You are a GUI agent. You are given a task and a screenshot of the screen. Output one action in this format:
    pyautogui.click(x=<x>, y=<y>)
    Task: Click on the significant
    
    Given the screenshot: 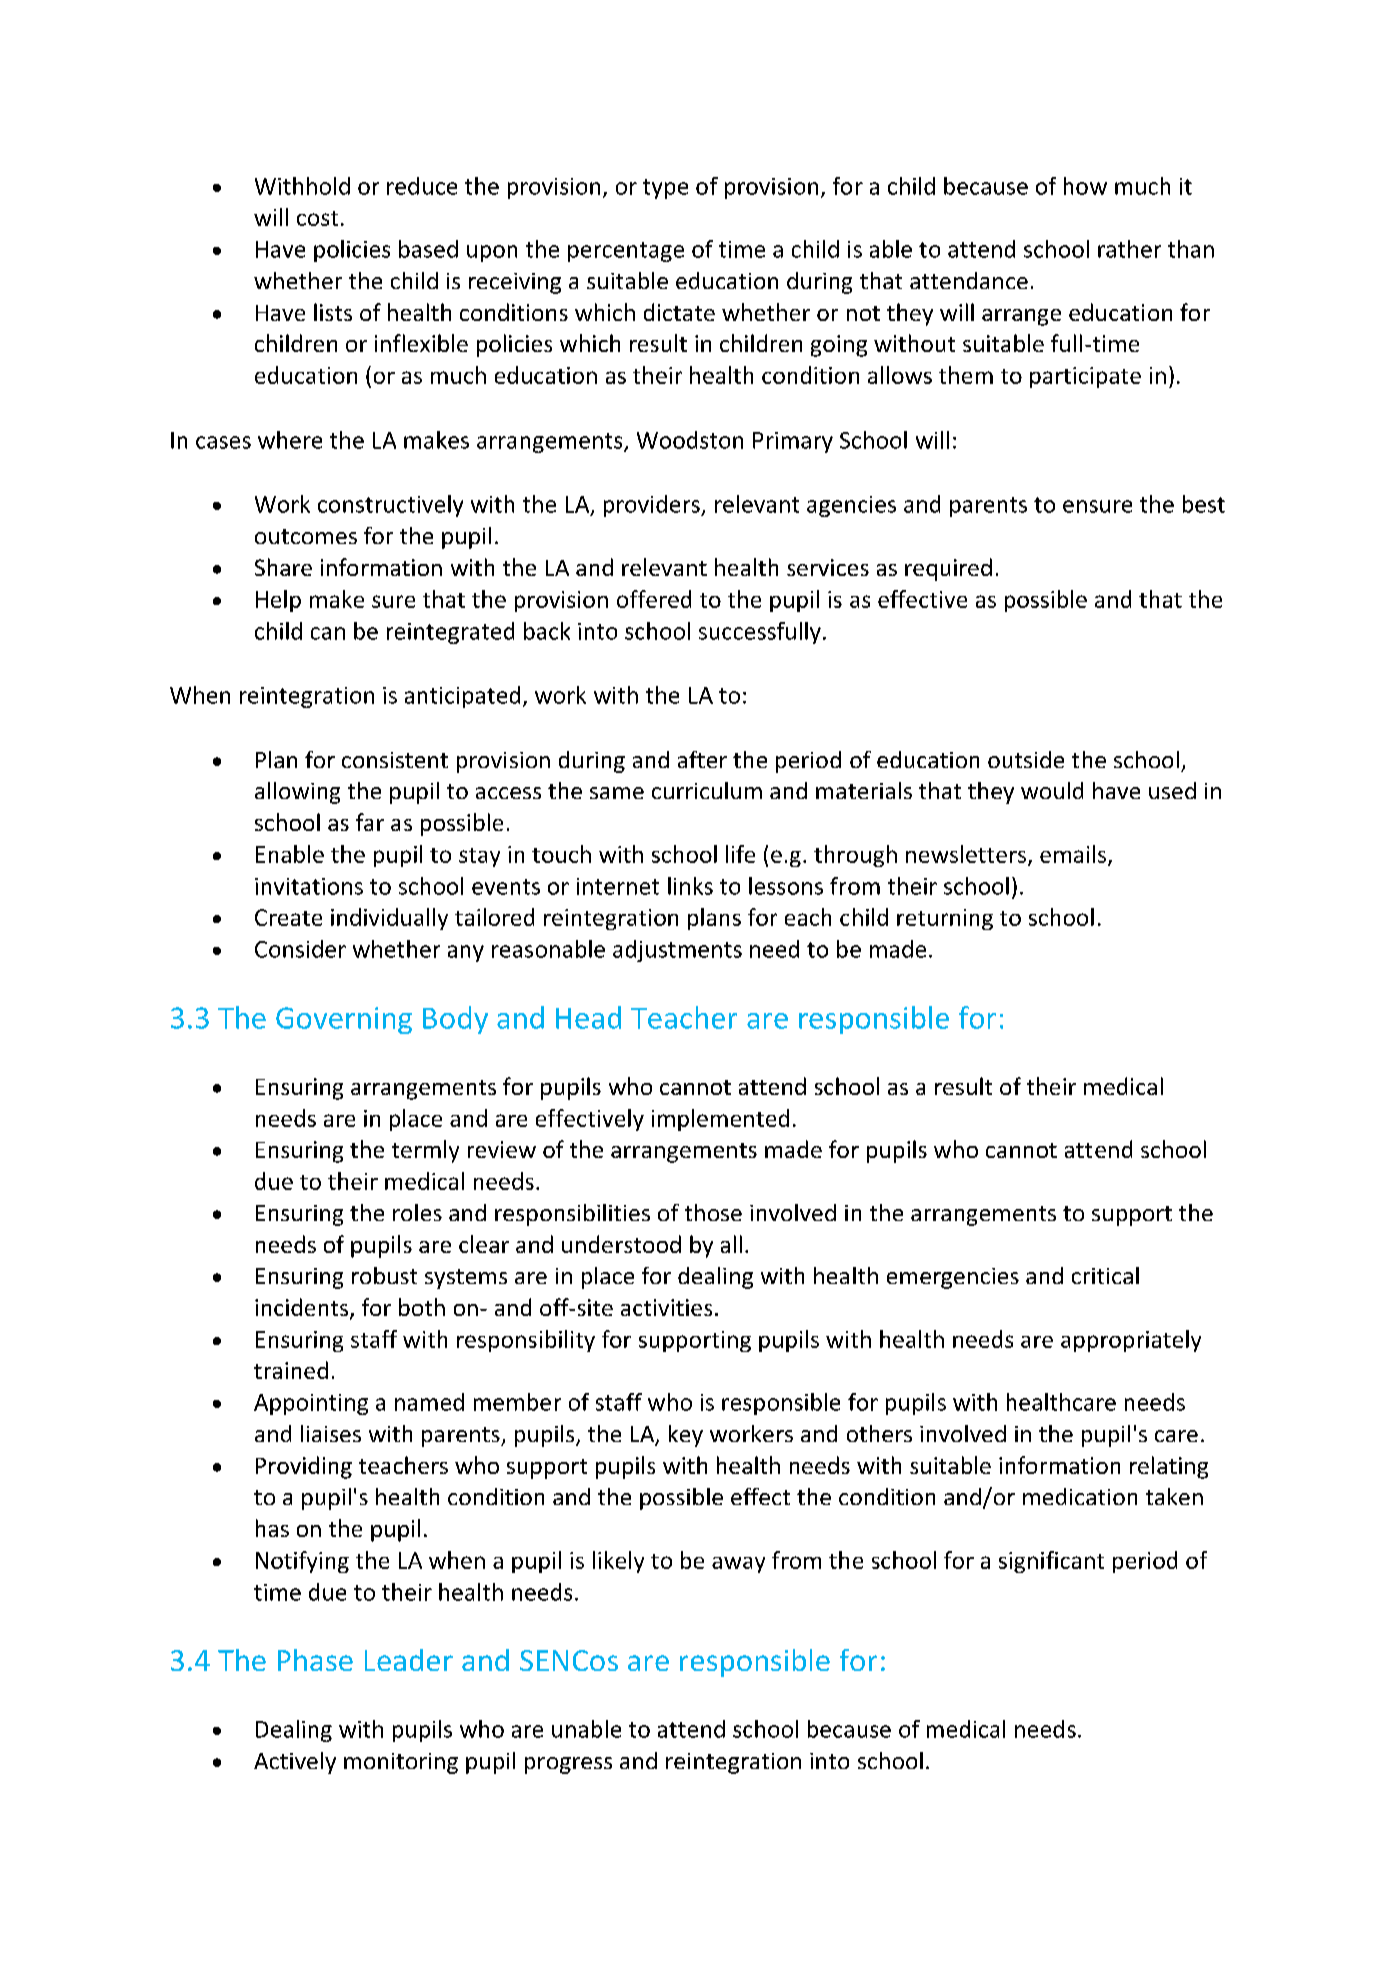 What is the action you would take?
    pyautogui.click(x=1051, y=1562)
